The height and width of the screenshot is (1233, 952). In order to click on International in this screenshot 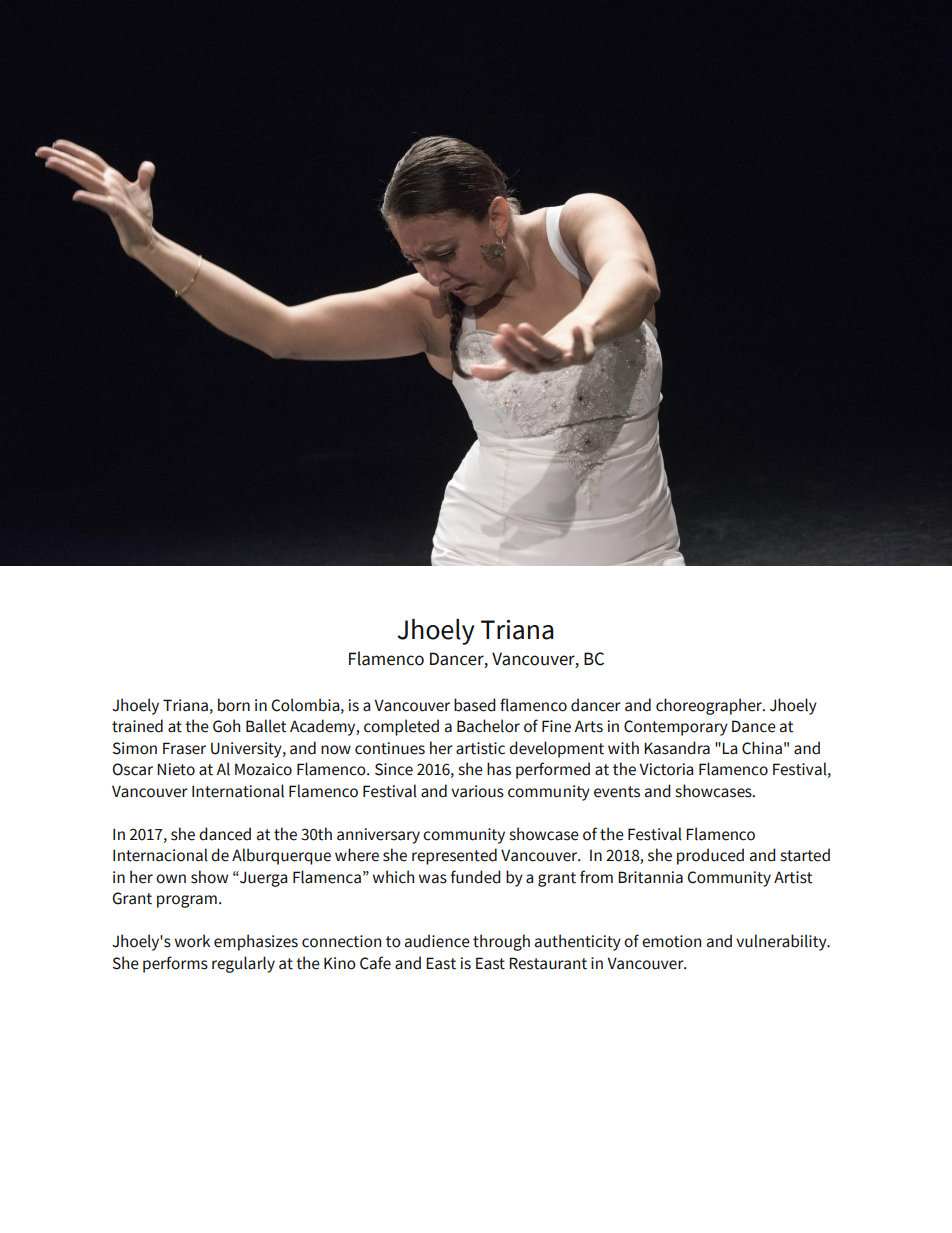, I will do `click(238, 791)`.
